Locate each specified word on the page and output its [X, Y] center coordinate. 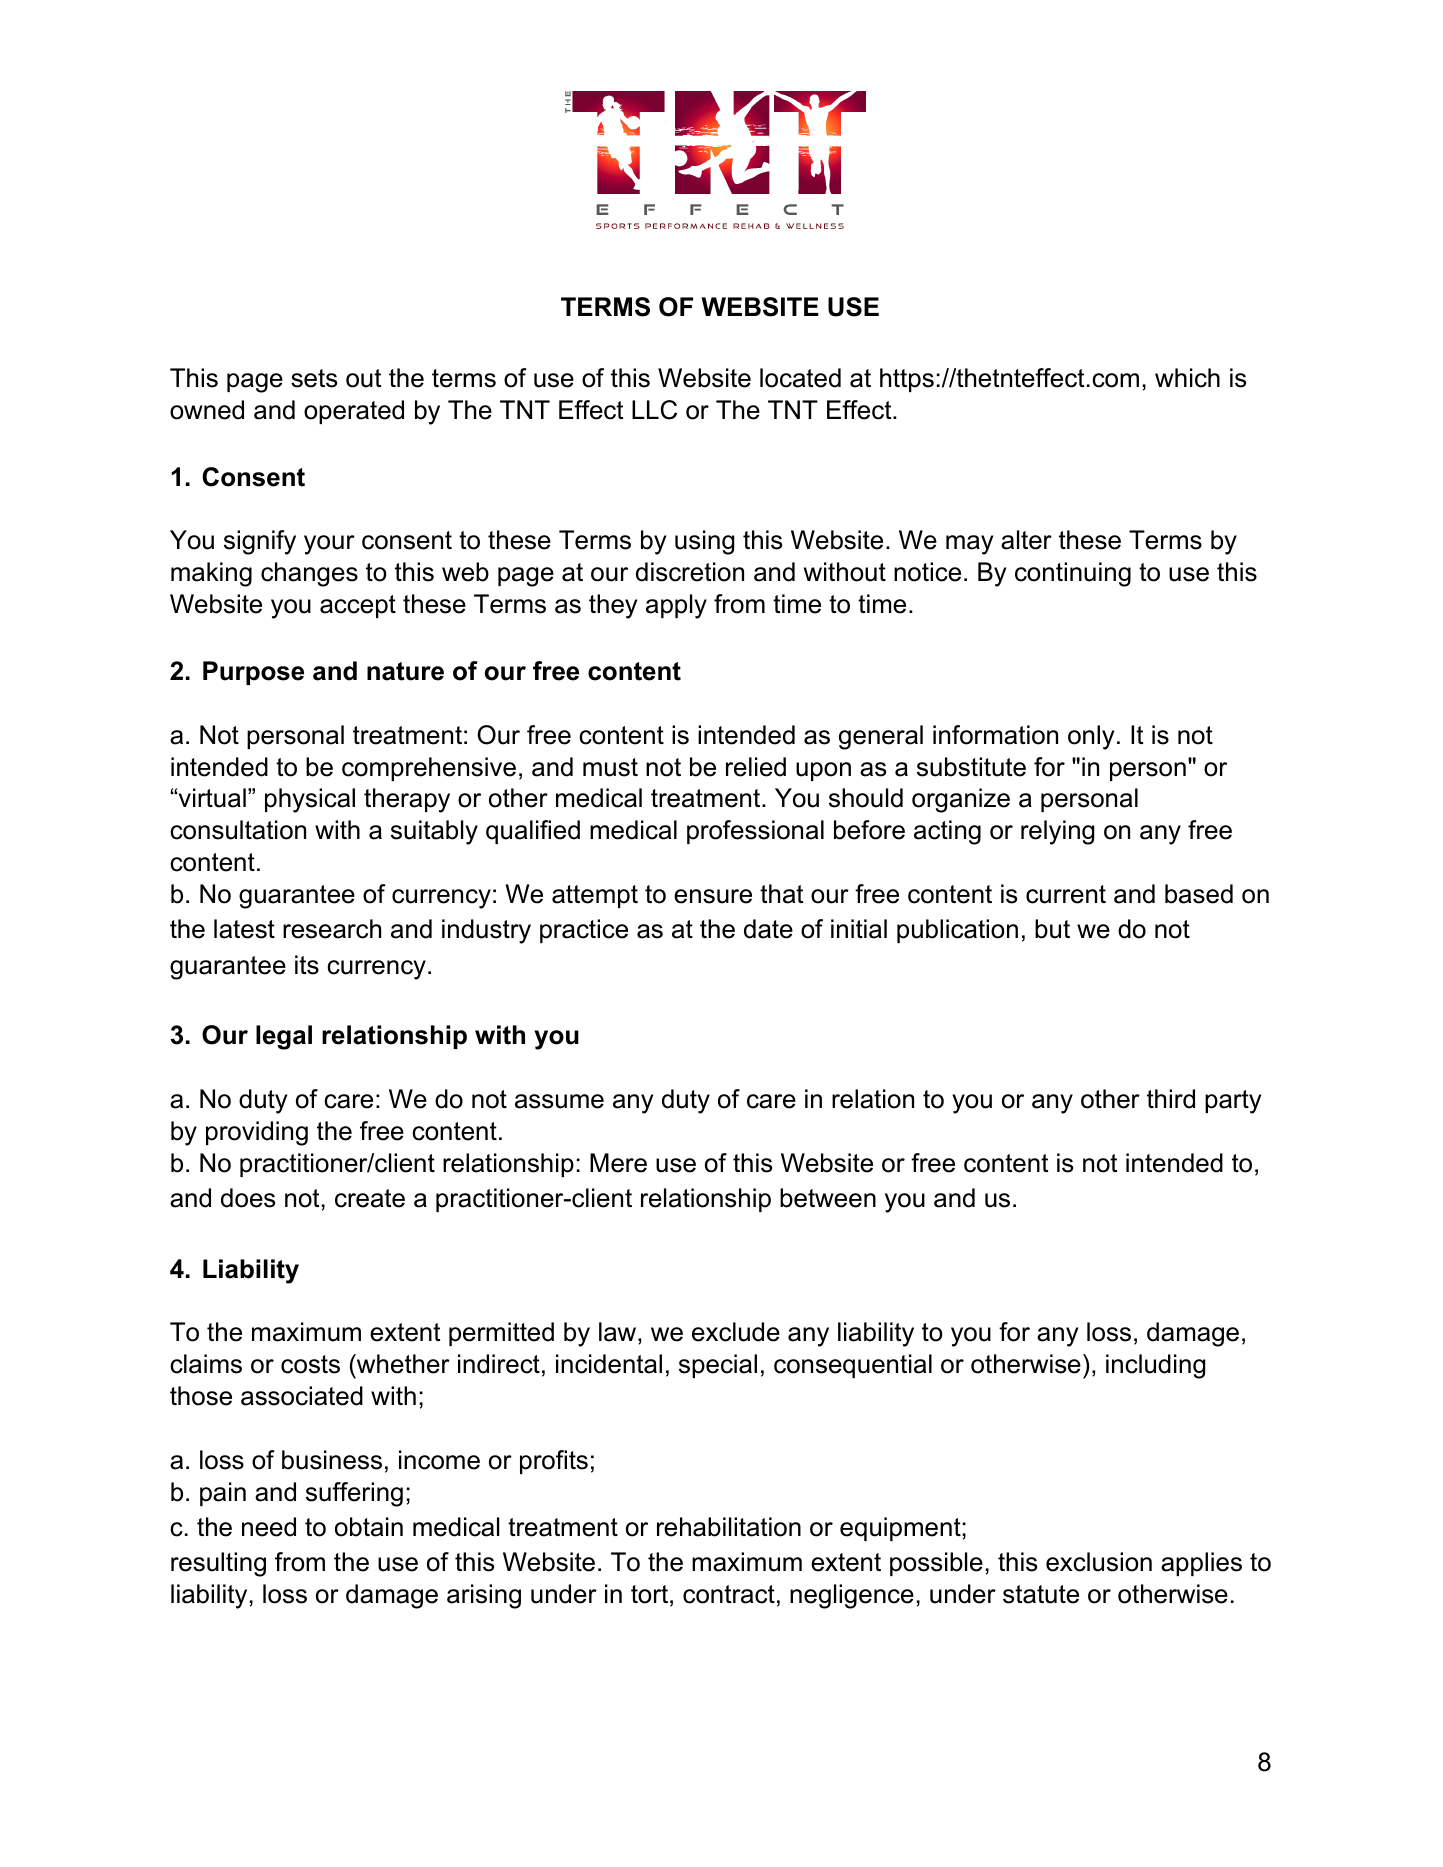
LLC [654, 410]
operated [354, 412]
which [1187, 378]
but [1052, 929]
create [370, 1198]
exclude [736, 1332]
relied [756, 767]
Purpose [253, 673]
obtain [369, 1527]
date [768, 929]
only [1091, 737]
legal [284, 1037]
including [1155, 1366]
